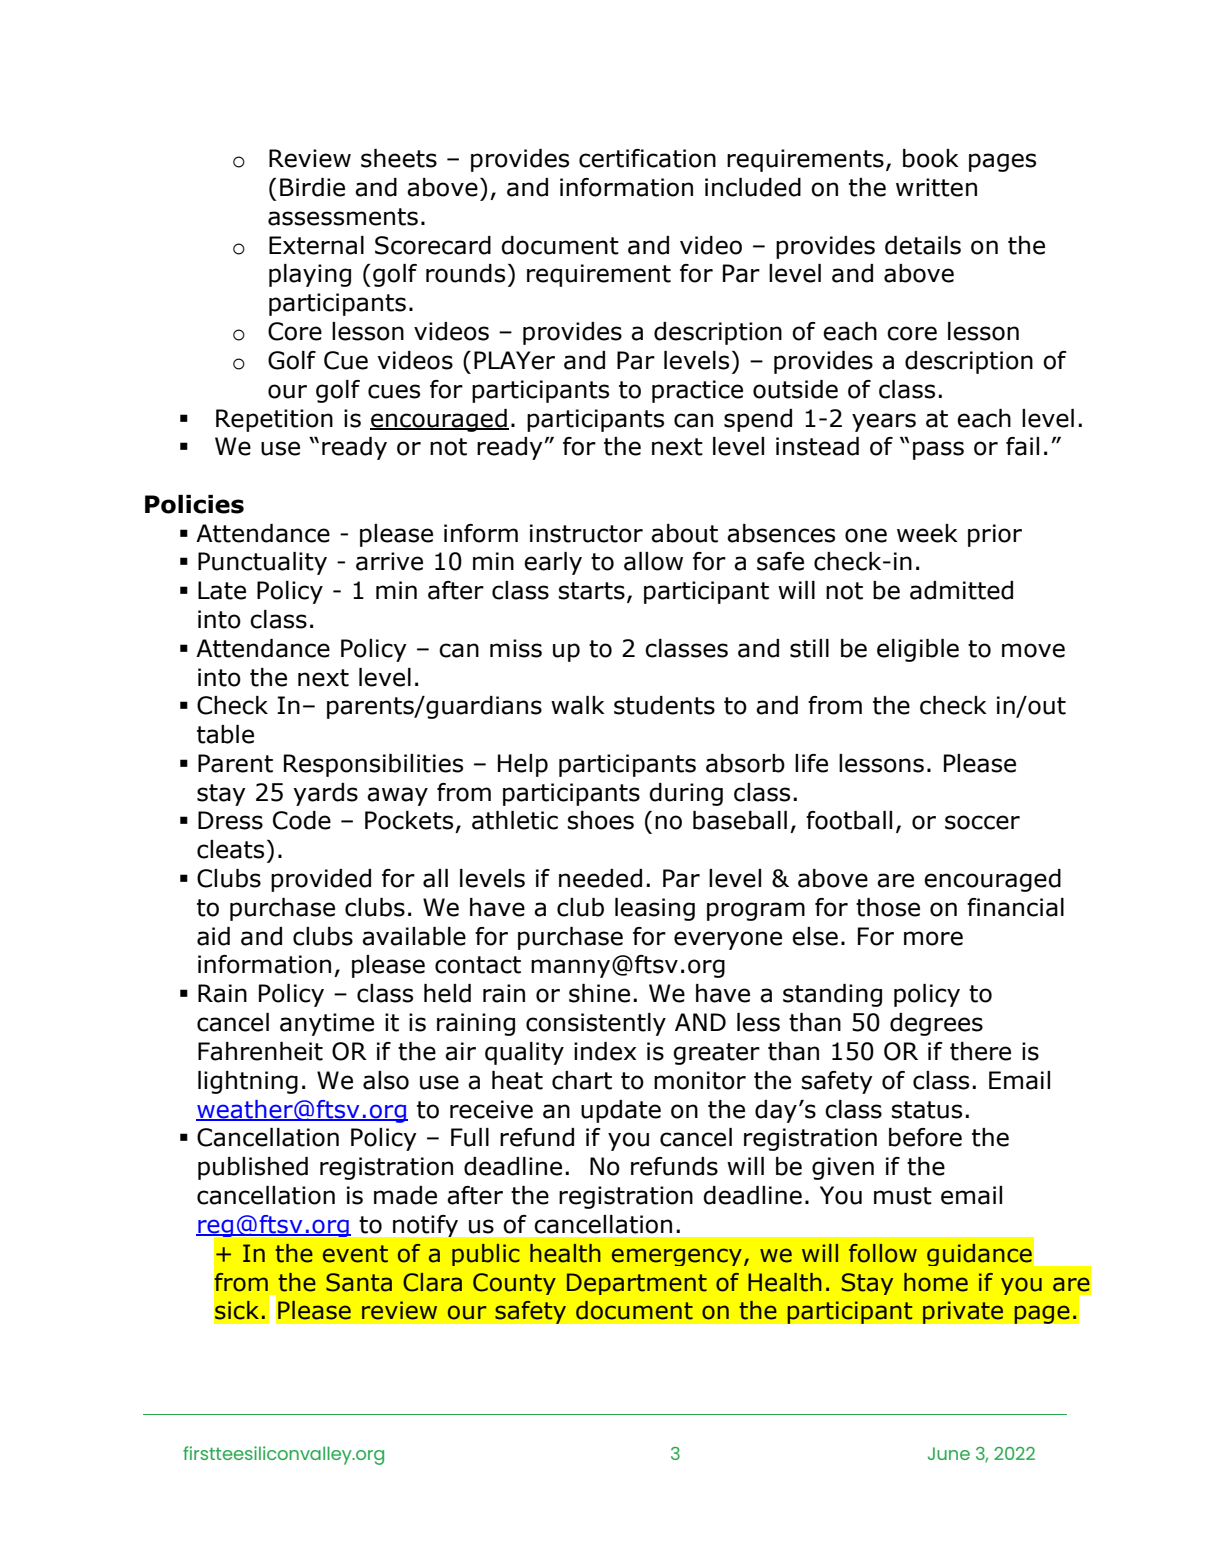 This document has height=1564, width=1208. Describe the element at coordinates (302, 820) in the document. I see `Code` at that location.
